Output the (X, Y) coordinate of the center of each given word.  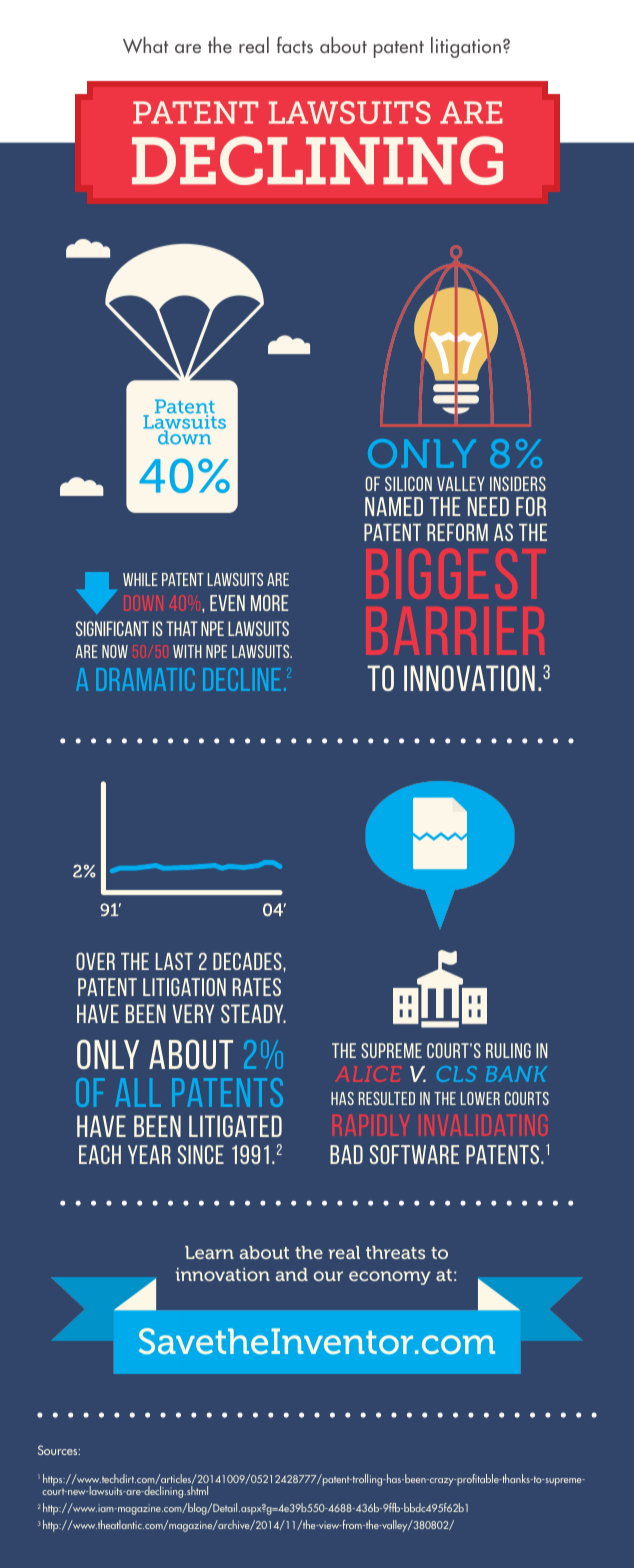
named (394, 506)
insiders (518, 483)
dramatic (145, 679)
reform (457, 532)
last (174, 961)
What (145, 45)
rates (257, 987)
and (292, 1274)
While (140, 579)
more (269, 603)
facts (295, 44)
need (488, 506)
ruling (508, 1050)
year (149, 1154)
